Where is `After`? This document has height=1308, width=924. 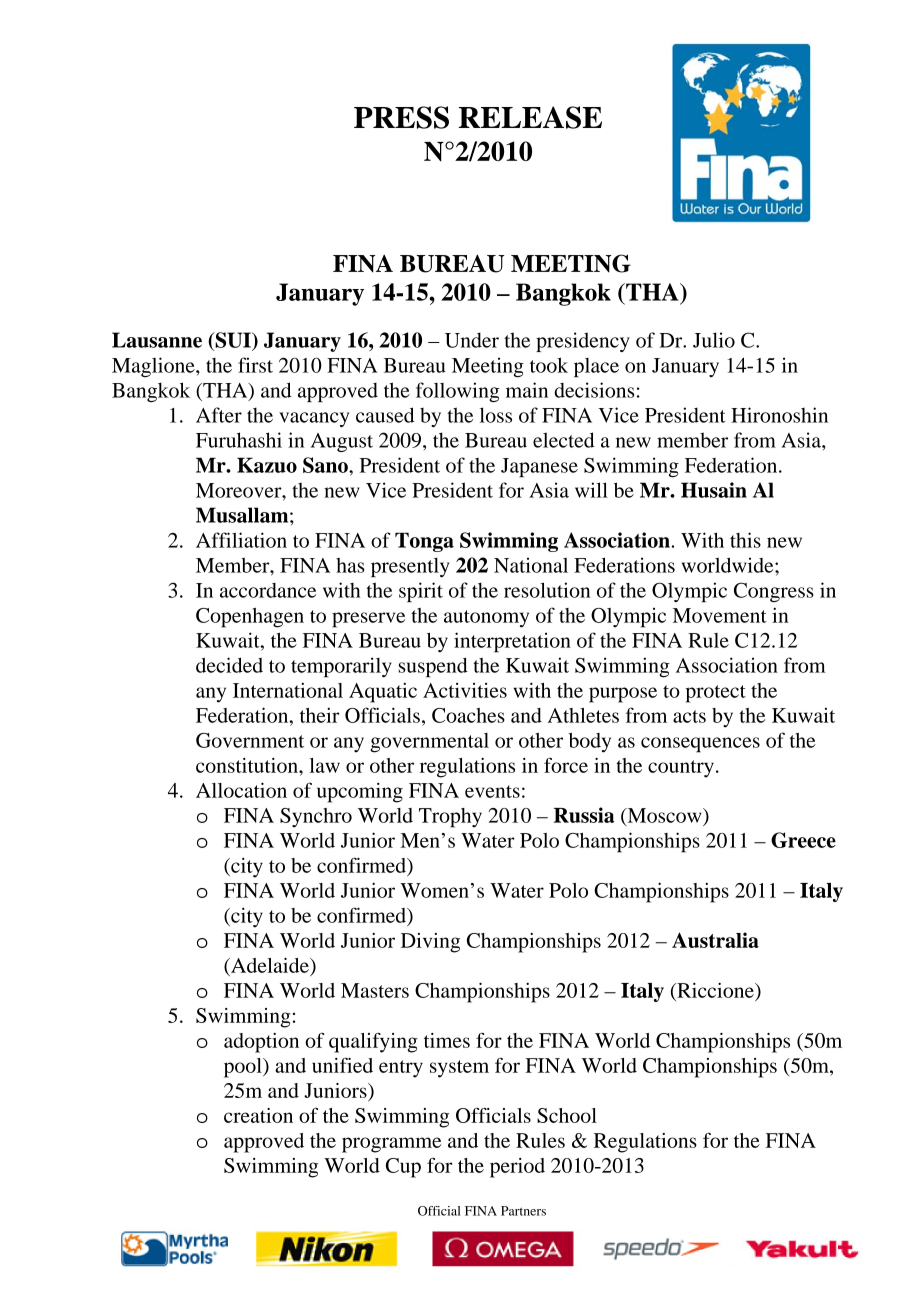
After is located at coordinates (219, 415).
